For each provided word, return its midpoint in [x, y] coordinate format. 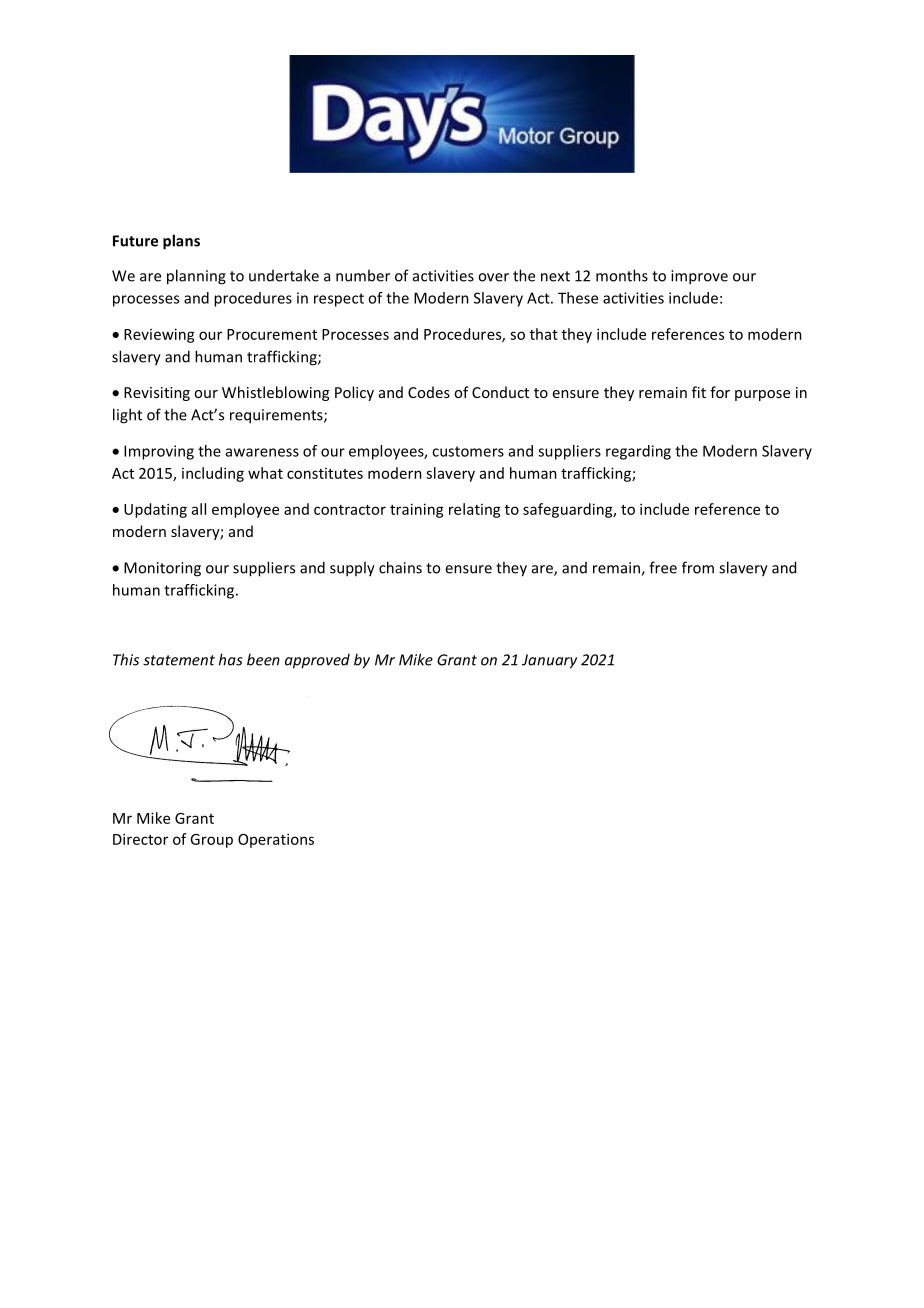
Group [211, 841]
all [199, 509]
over [493, 277]
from [698, 567]
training [417, 510]
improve [699, 277]
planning [196, 277]
